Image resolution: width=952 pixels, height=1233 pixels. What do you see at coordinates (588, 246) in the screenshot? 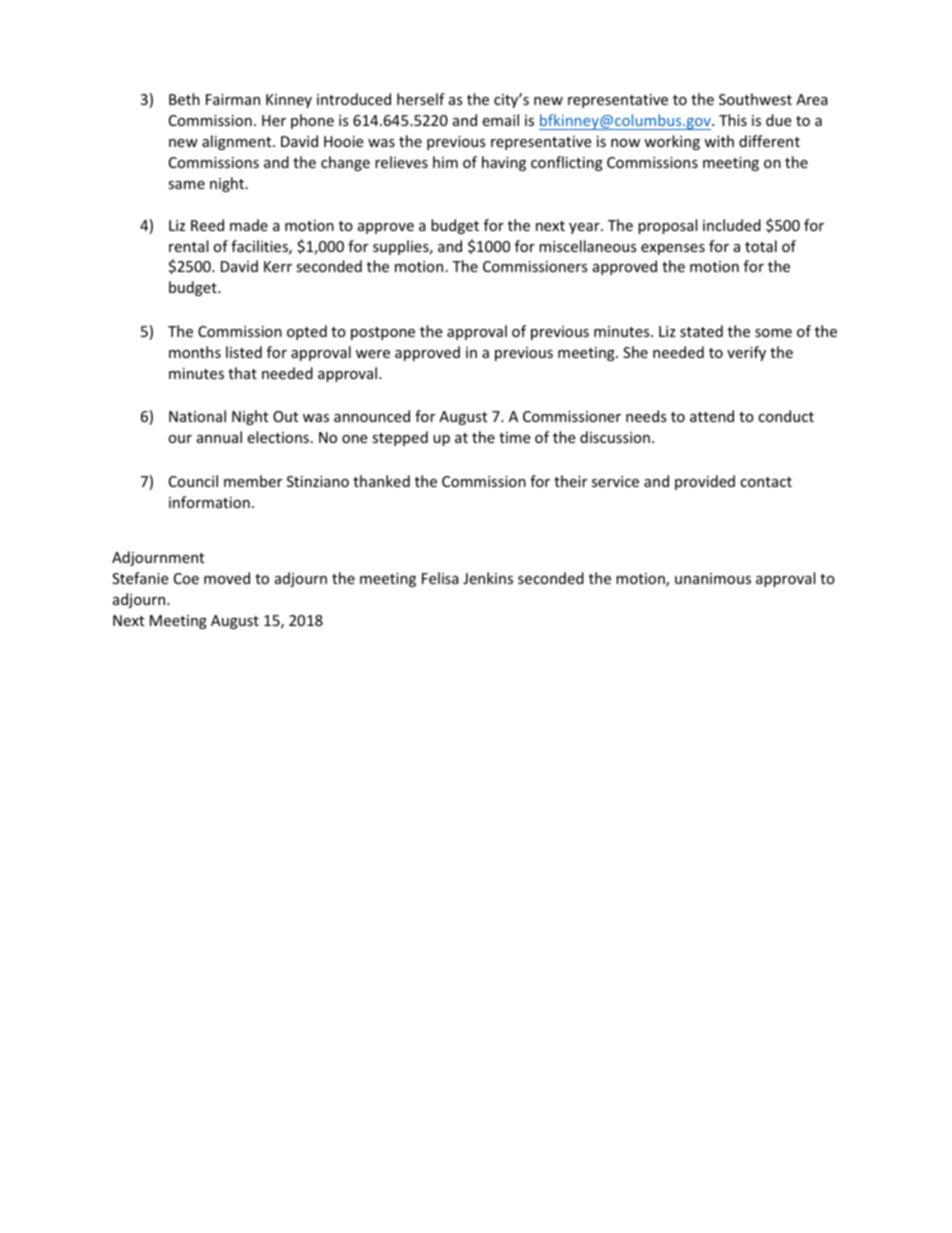
I see `miscellaneous` at bounding box center [588, 246].
